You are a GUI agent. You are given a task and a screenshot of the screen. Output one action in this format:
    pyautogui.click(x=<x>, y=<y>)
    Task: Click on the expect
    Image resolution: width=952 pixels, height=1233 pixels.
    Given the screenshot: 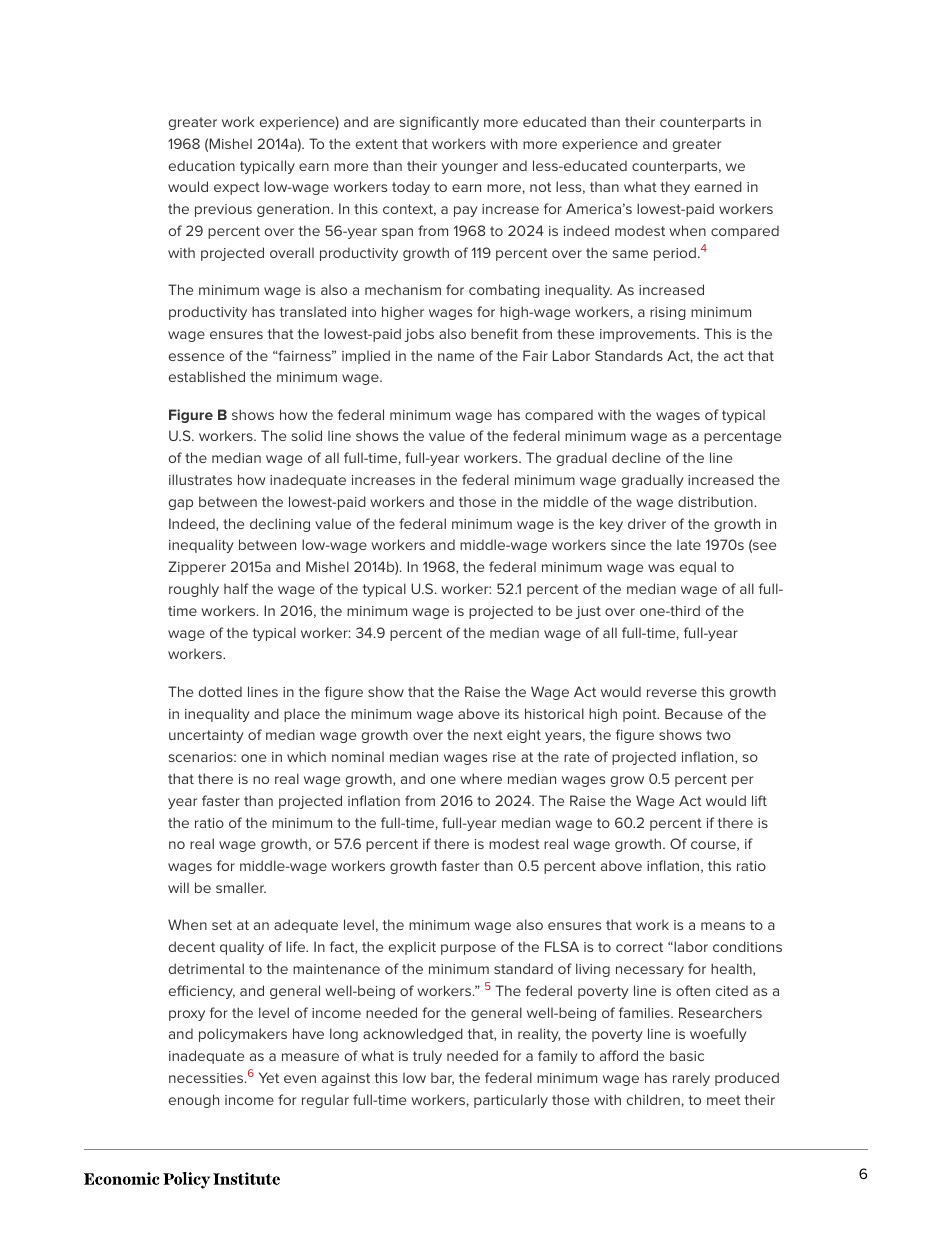 What is the action you would take?
    pyautogui.click(x=237, y=188)
